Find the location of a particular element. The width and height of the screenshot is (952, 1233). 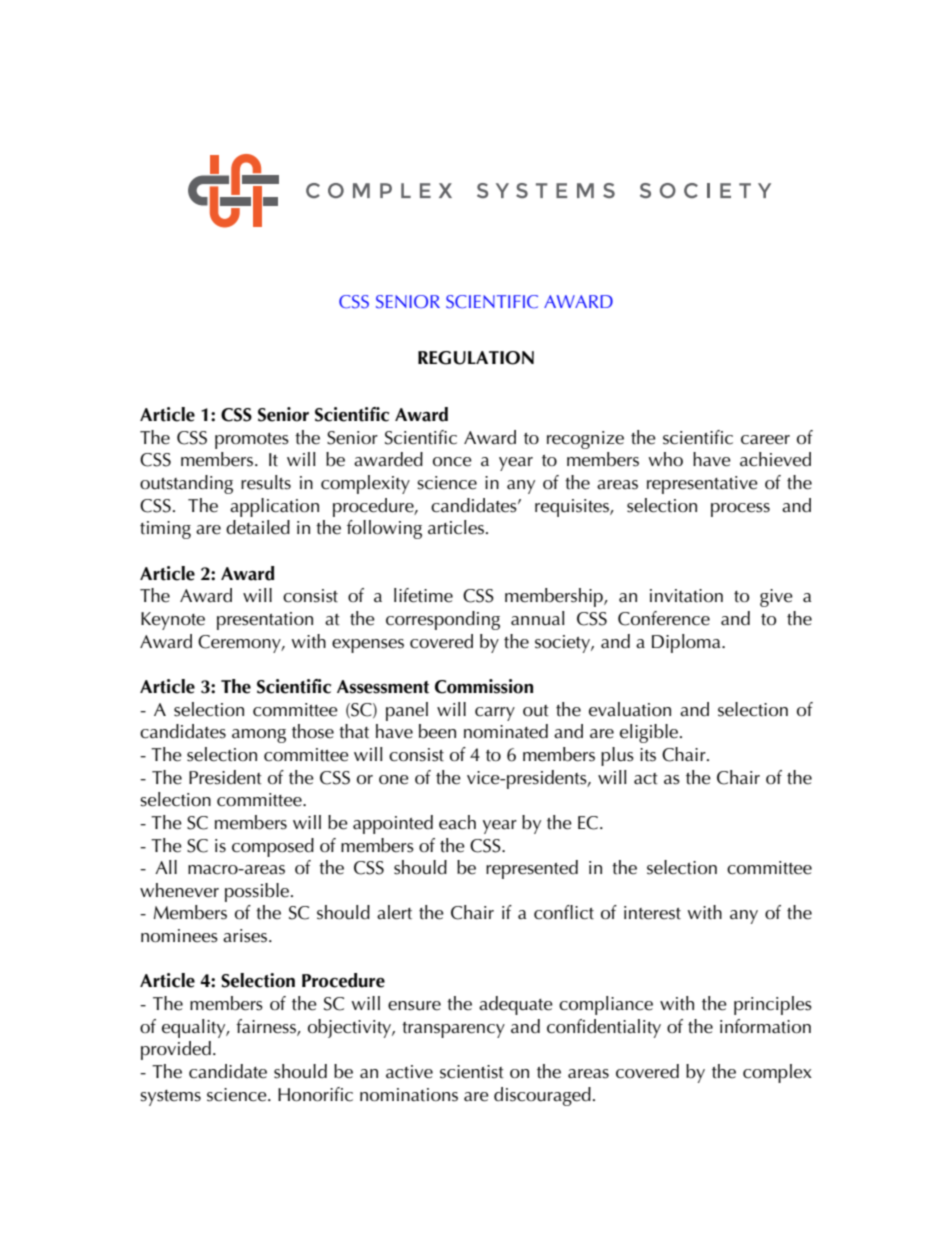

eligible is located at coordinates (650, 733).
